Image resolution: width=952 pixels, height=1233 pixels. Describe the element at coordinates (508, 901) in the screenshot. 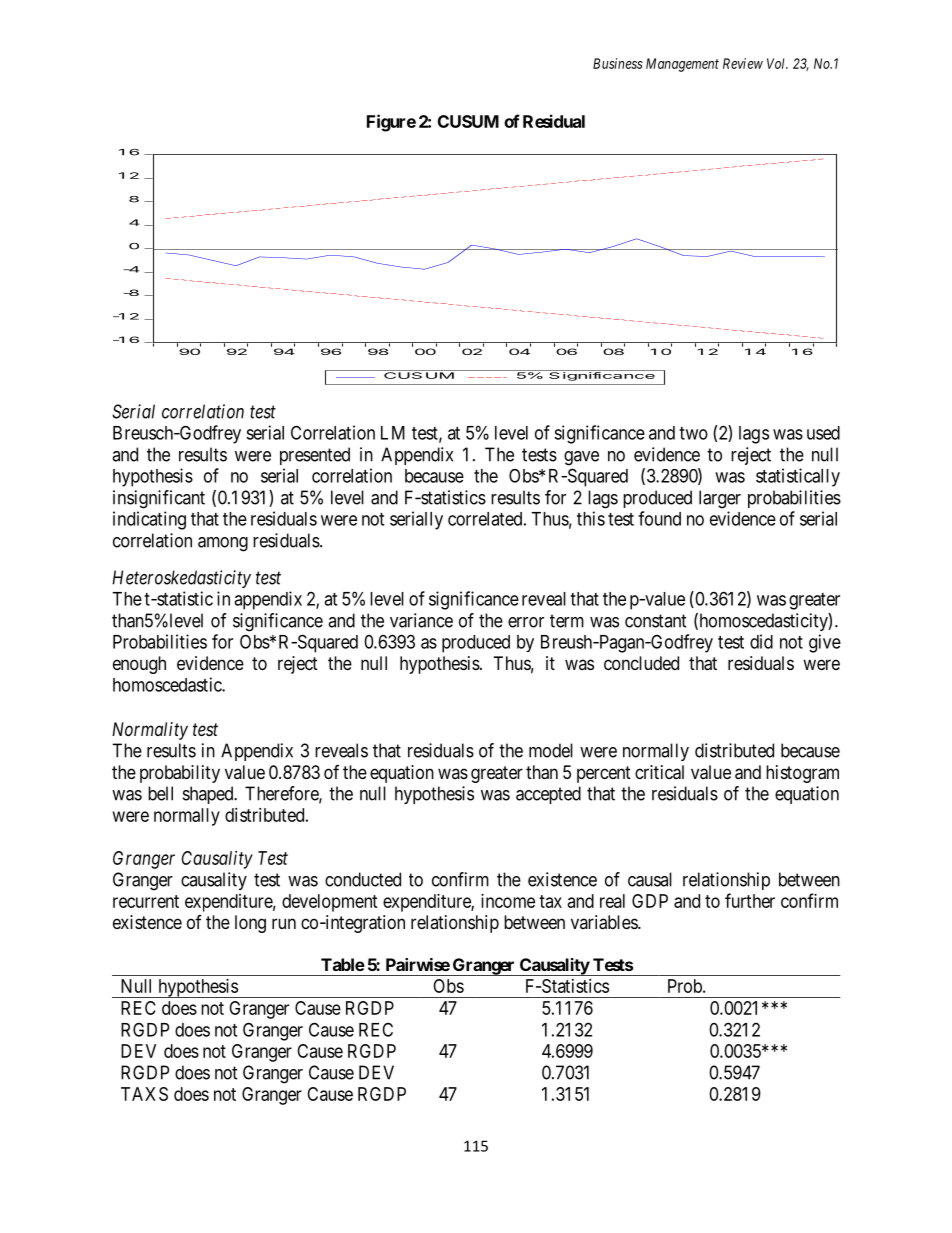

I see `income` at that location.
